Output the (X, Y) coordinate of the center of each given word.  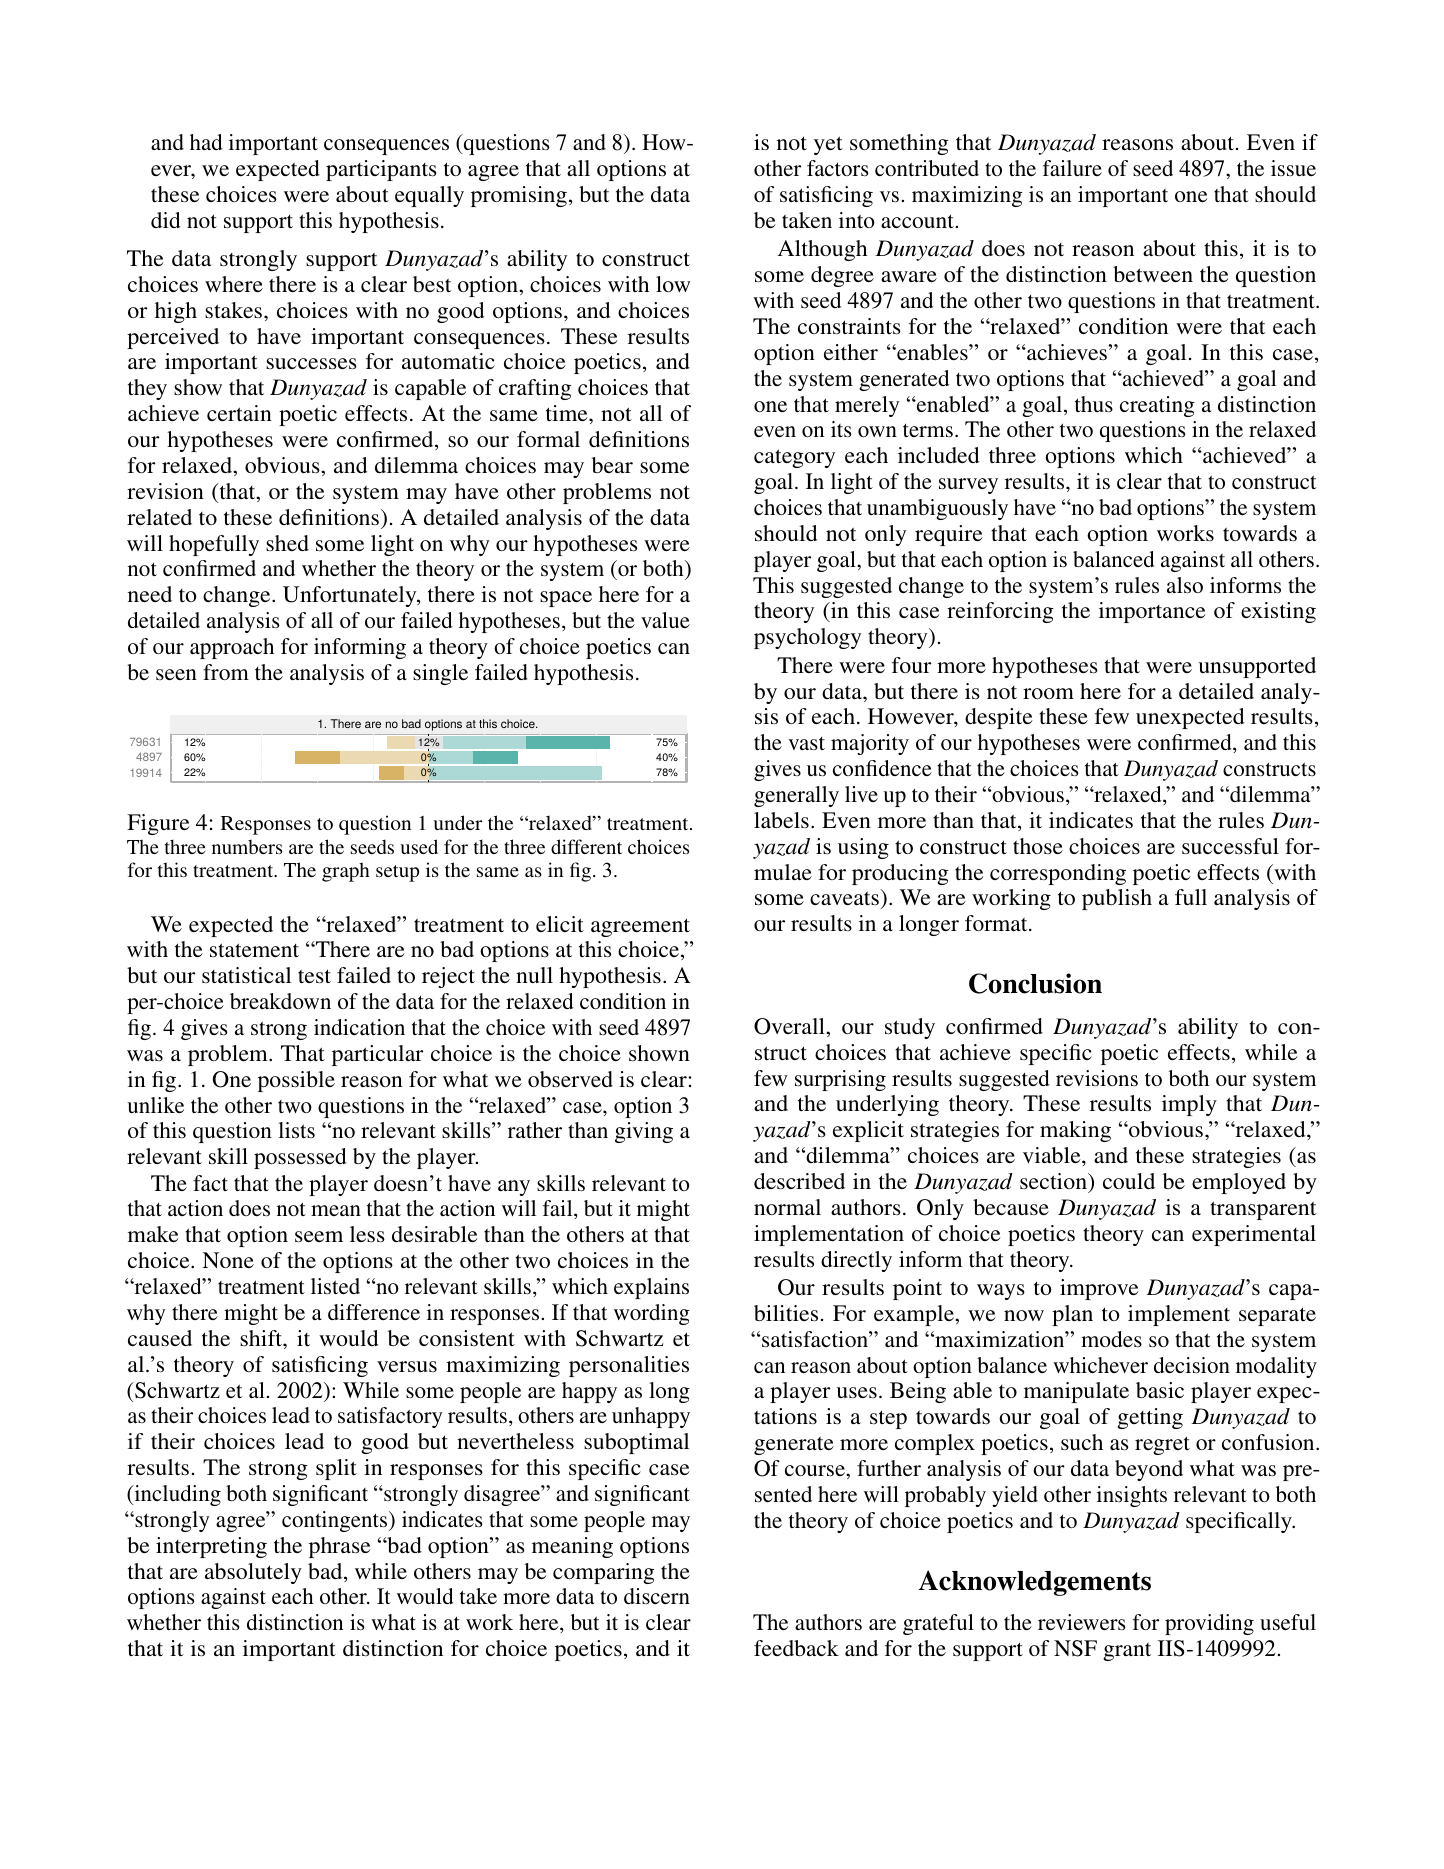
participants (381, 170)
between (1153, 274)
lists (296, 1130)
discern (657, 1596)
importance (1152, 612)
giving (644, 1132)
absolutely (253, 1573)
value (665, 620)
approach (232, 648)
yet (828, 145)
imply (1189, 1105)
